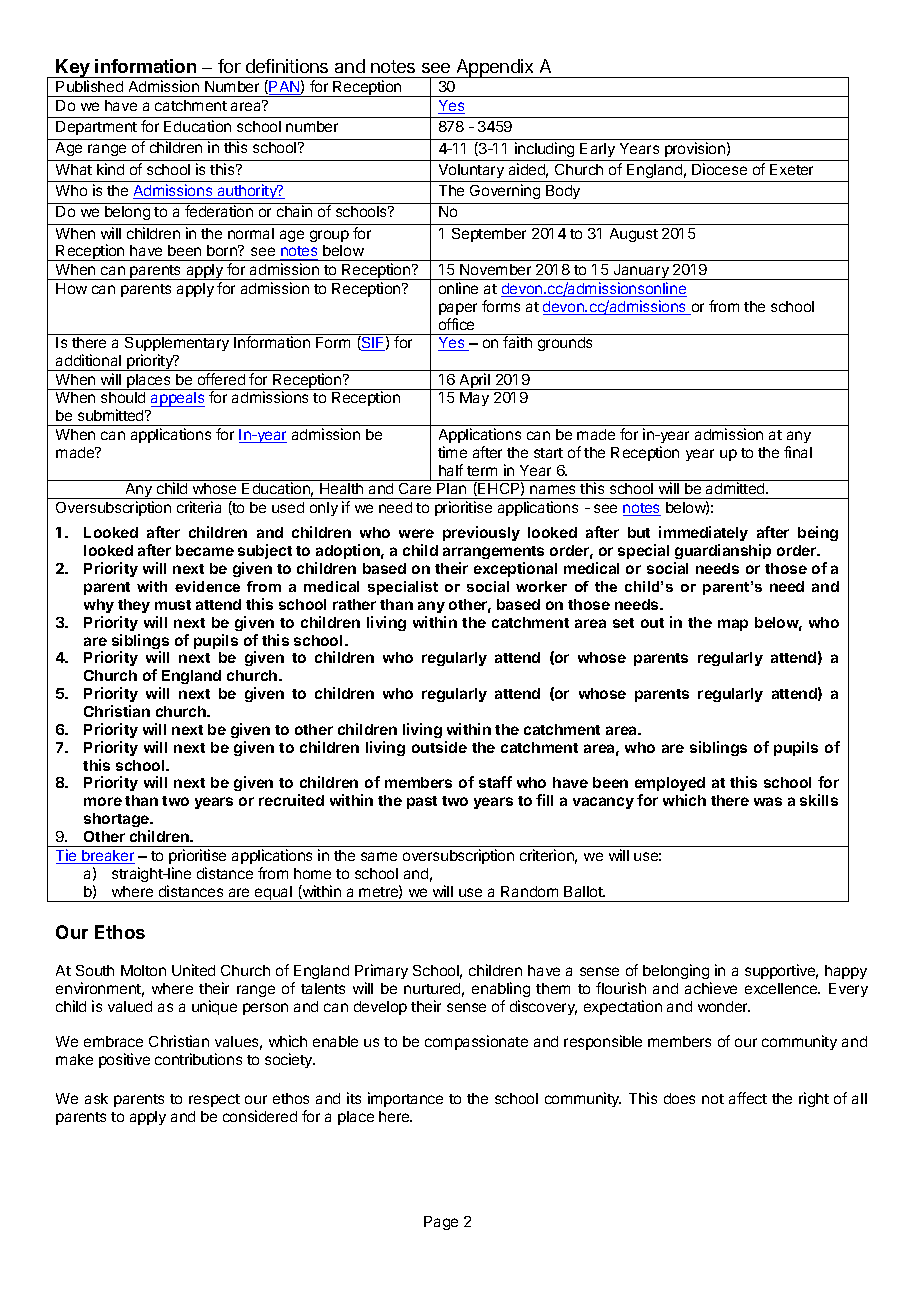  I want to click on was, so click(768, 801).
